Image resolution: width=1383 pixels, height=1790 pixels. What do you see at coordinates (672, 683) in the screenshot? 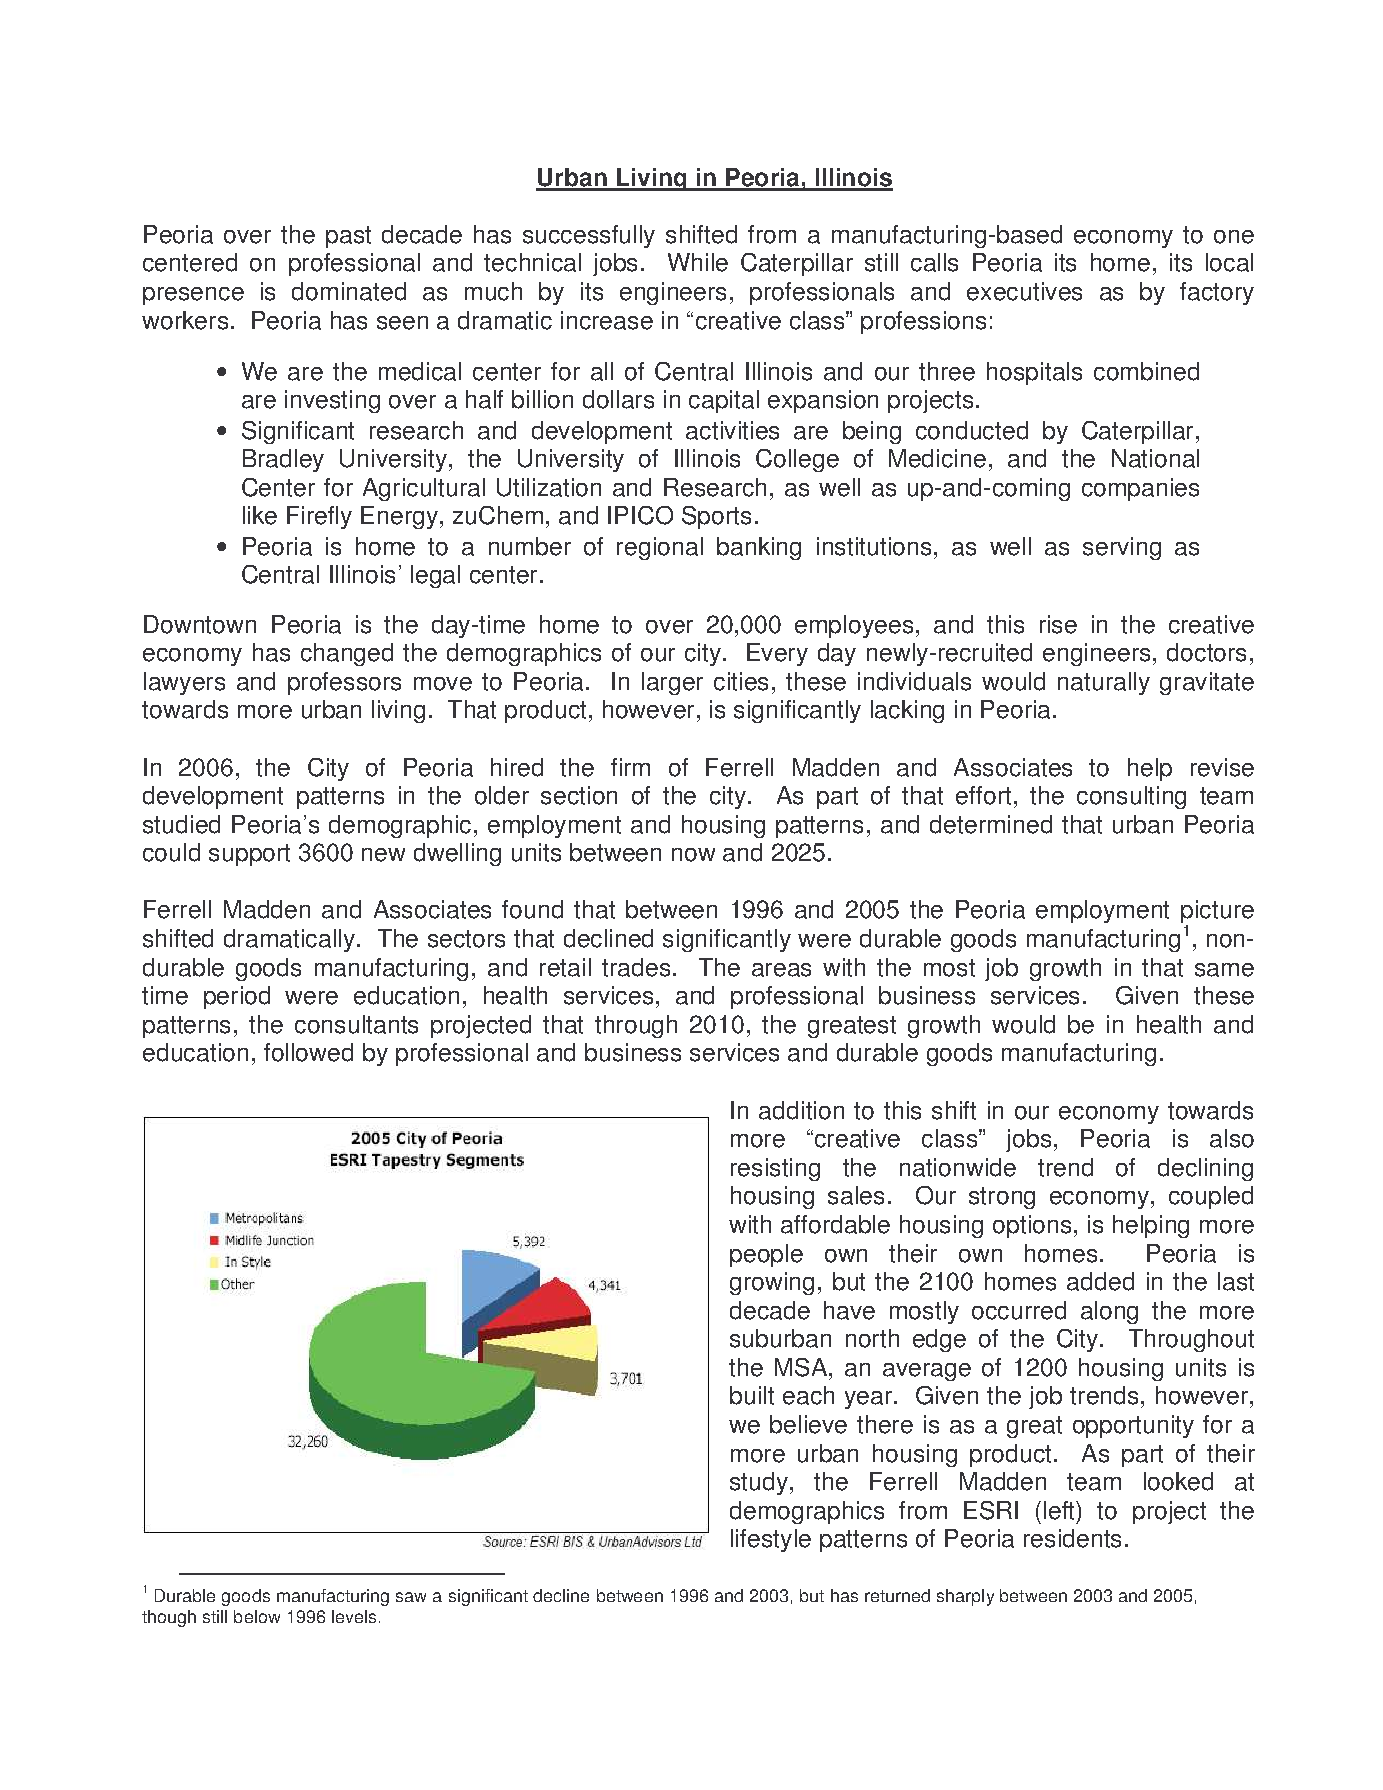
I see `larger` at bounding box center [672, 683].
